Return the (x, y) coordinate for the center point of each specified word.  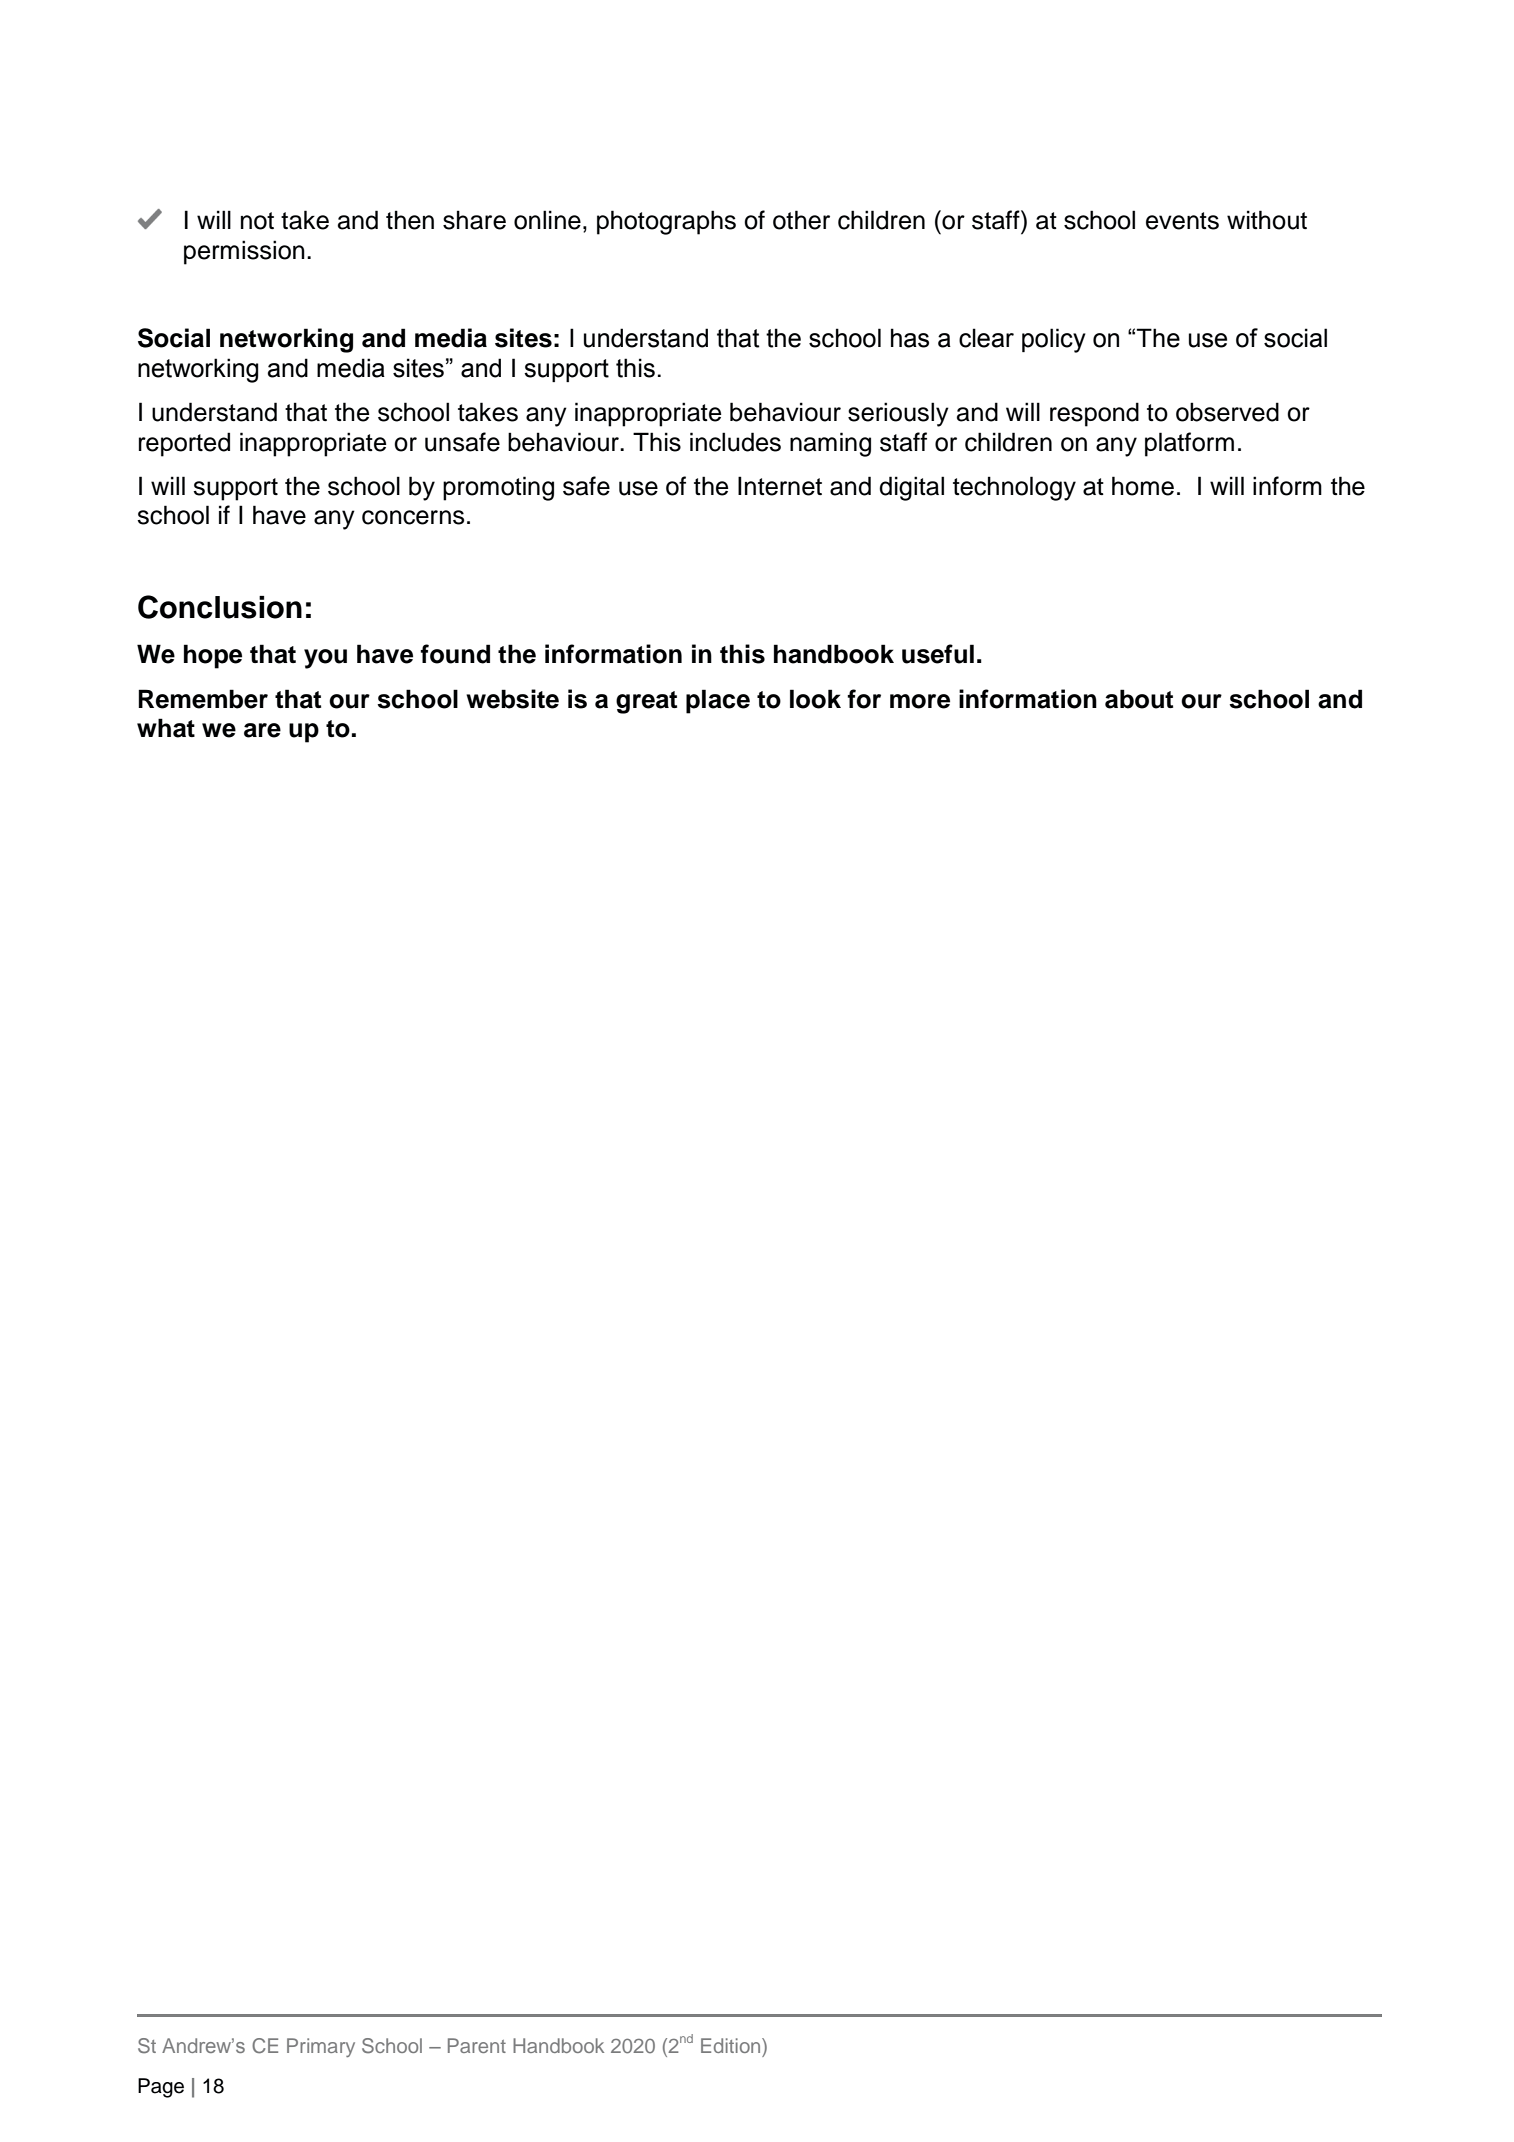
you (325, 659)
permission (244, 252)
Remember (203, 699)
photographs (666, 222)
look (815, 699)
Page (161, 2088)
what (166, 728)
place (718, 701)
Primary (321, 2047)
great (646, 702)
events (1182, 221)
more (920, 701)
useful (938, 654)
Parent (477, 2045)
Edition (732, 2045)
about (1139, 699)
